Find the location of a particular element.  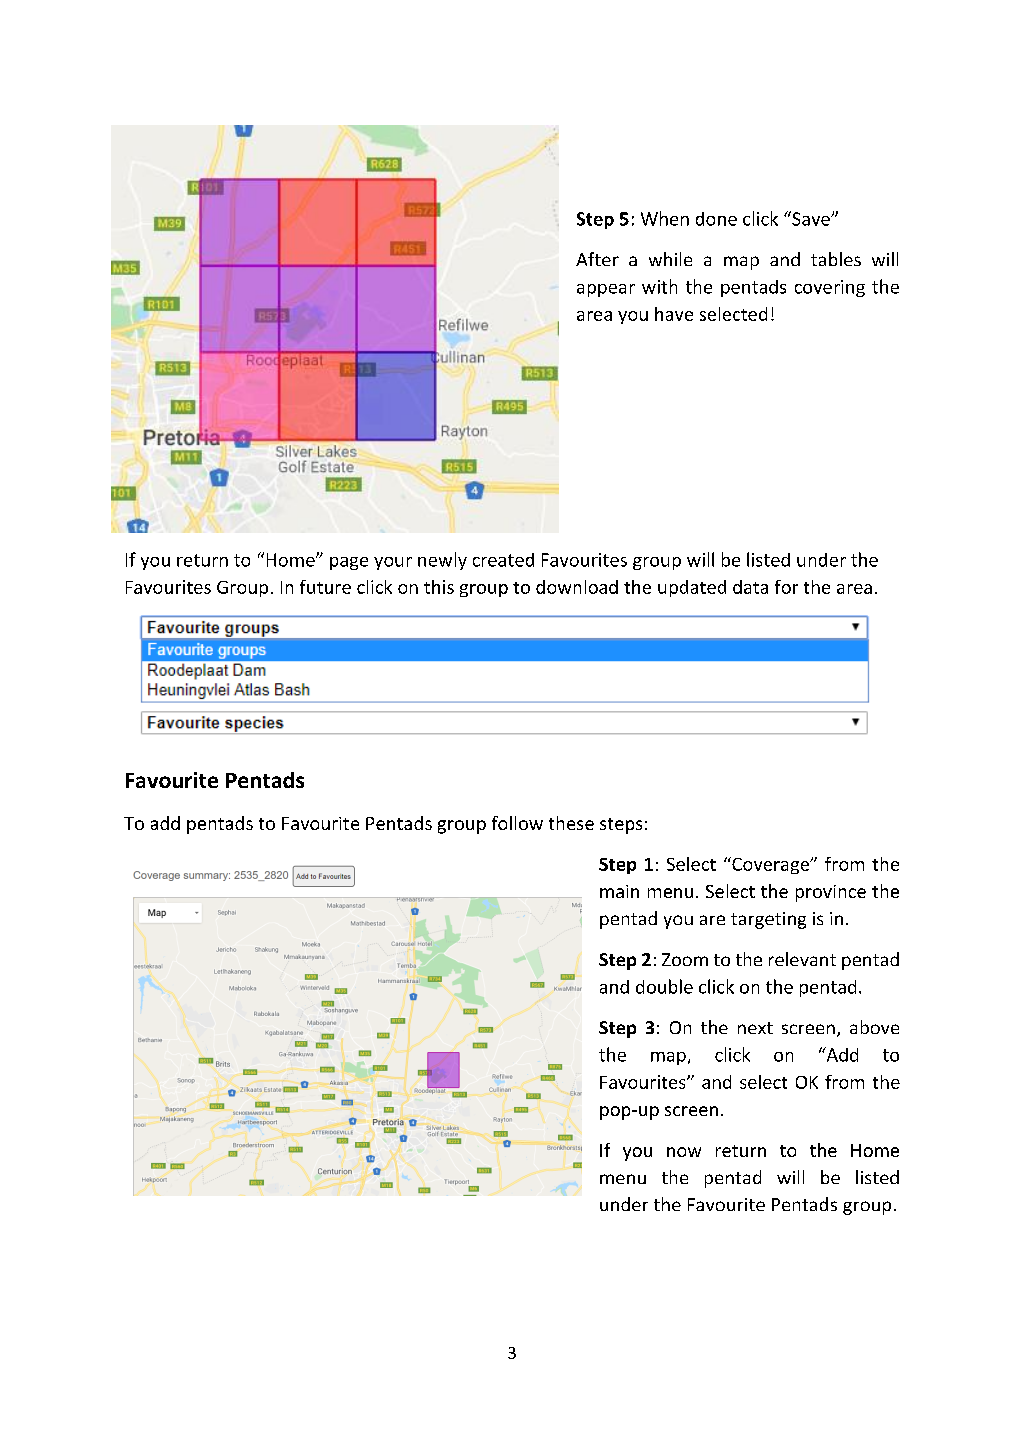

for is located at coordinates (786, 587).
